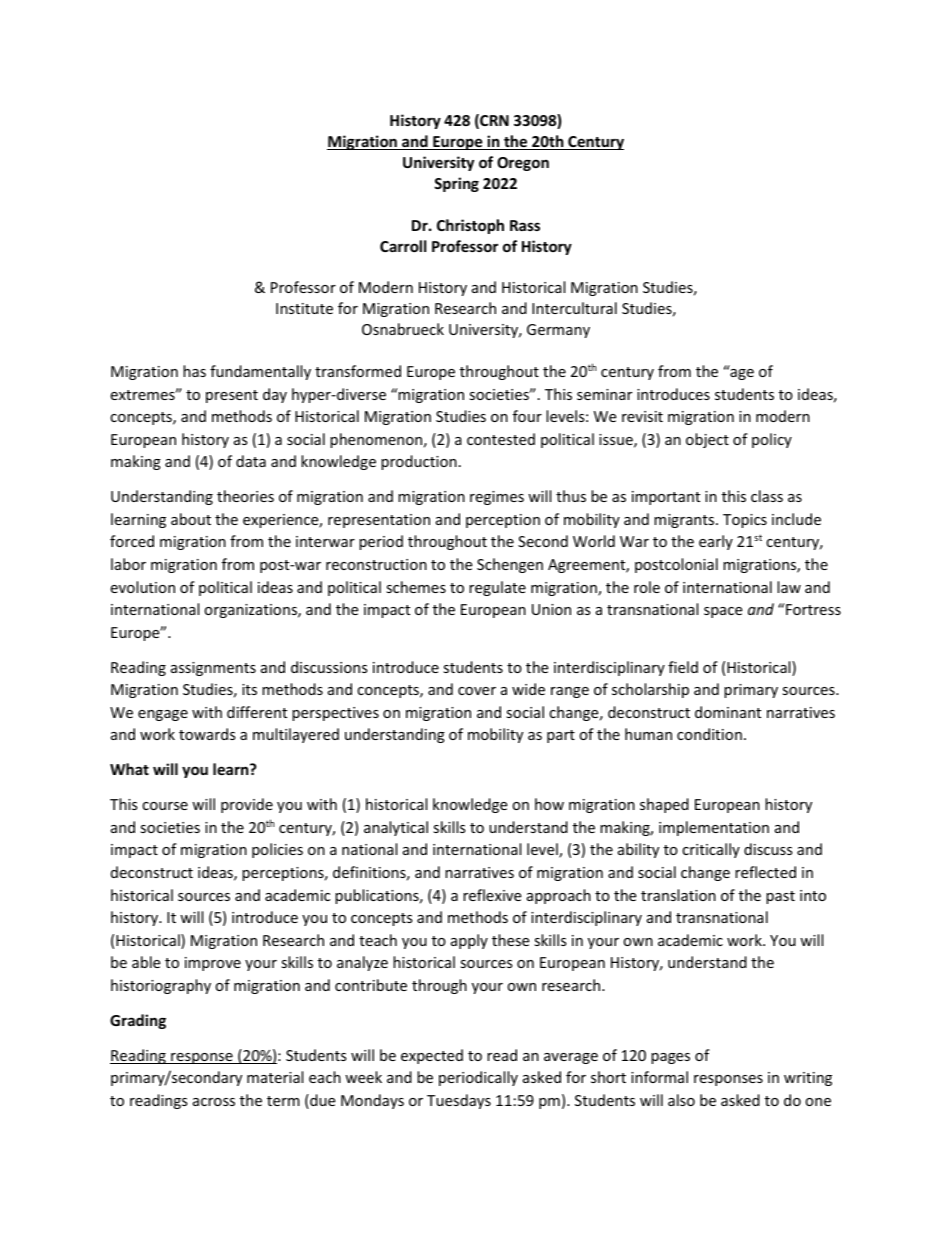  Describe the element at coordinates (723, 612) in the image. I see `space` at that location.
